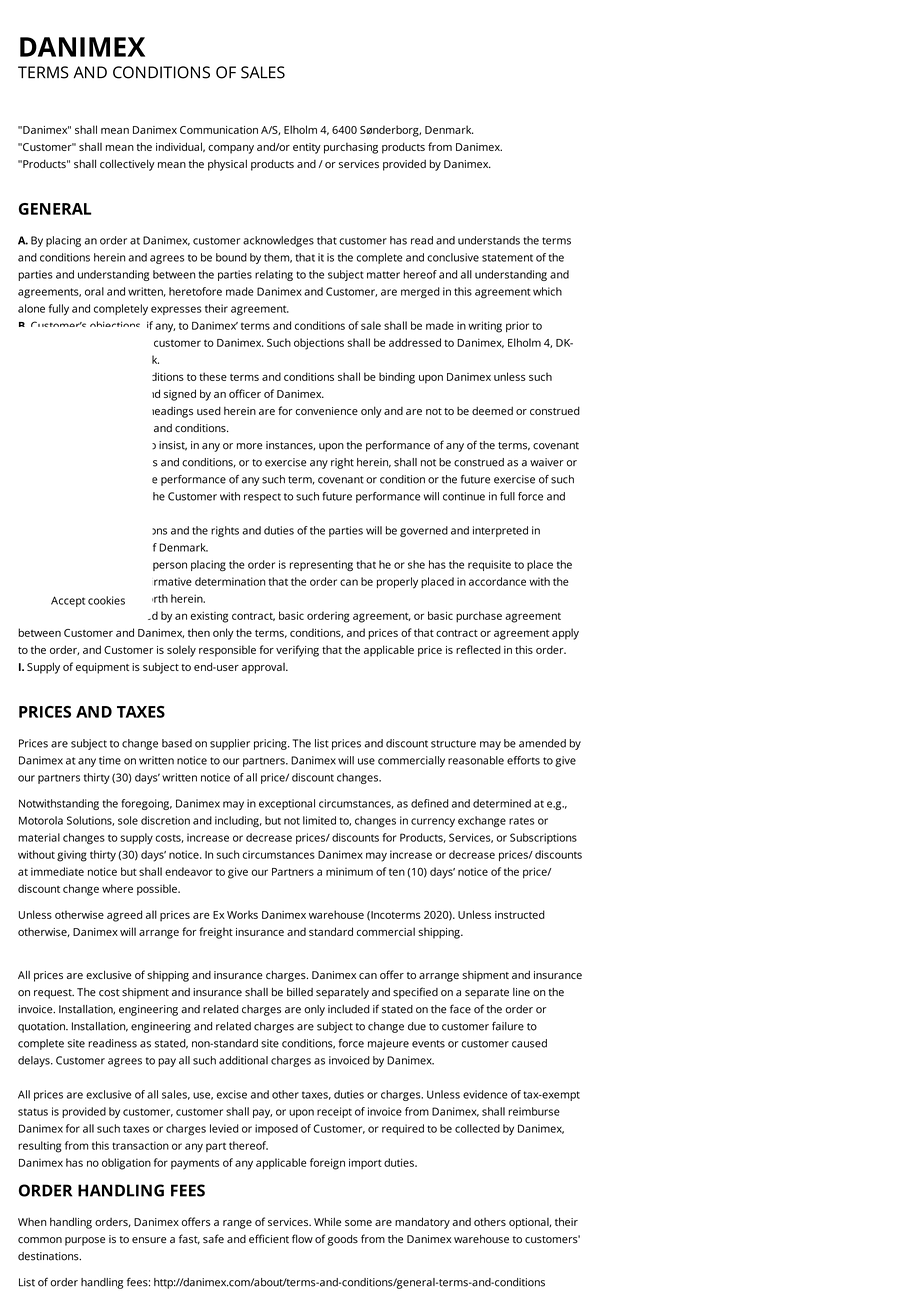 The height and width of the screenshot is (1307, 924). What do you see at coordinates (68, 601) in the screenshot?
I see `Accept` at bounding box center [68, 601].
